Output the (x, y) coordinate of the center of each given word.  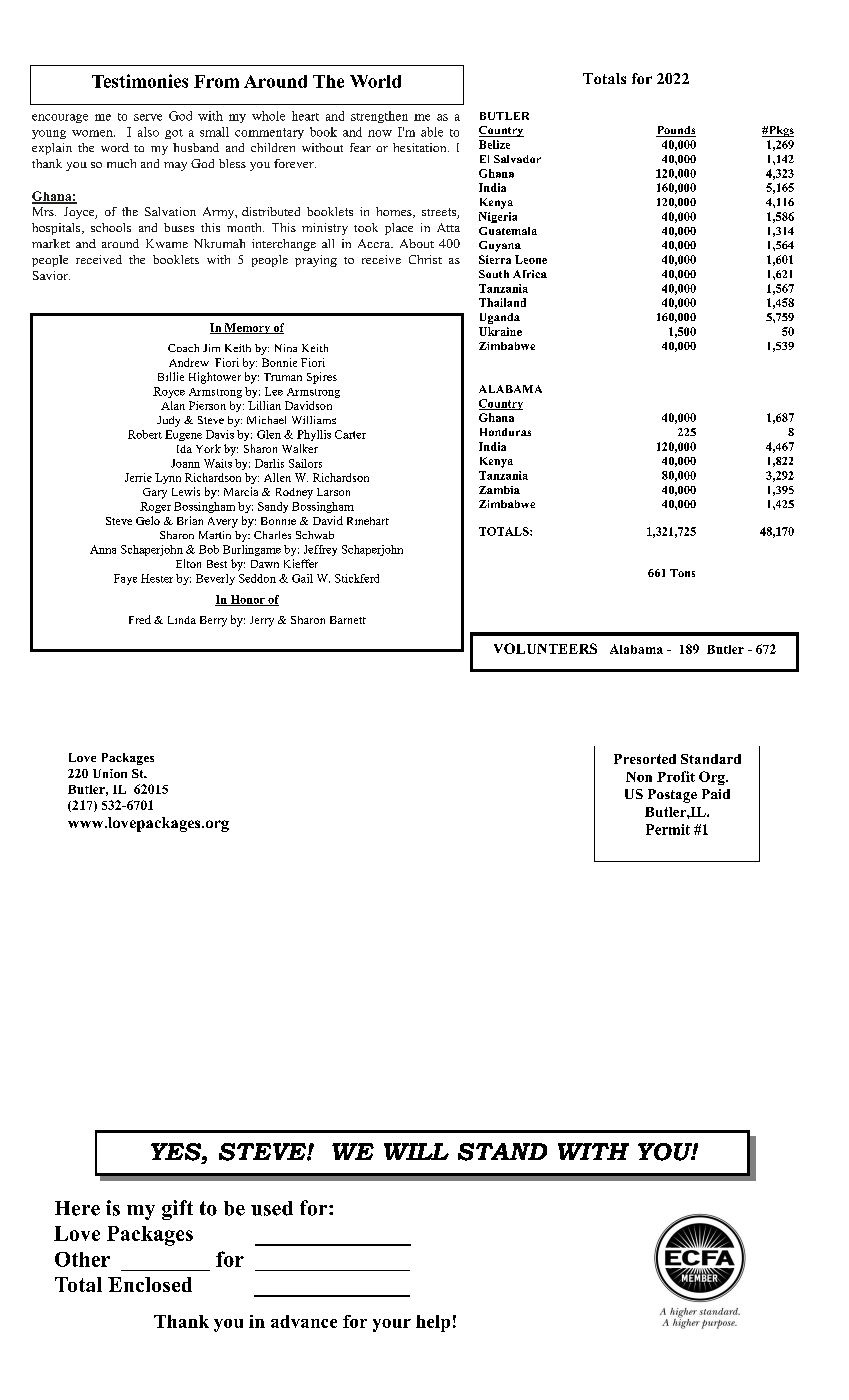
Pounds (676, 131)
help (433, 1323)
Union (110, 773)
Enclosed (150, 1284)
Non (639, 777)
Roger (155, 507)
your (392, 1325)
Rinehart (368, 521)
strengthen (379, 117)
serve (148, 117)
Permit (668, 829)
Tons (682, 573)
